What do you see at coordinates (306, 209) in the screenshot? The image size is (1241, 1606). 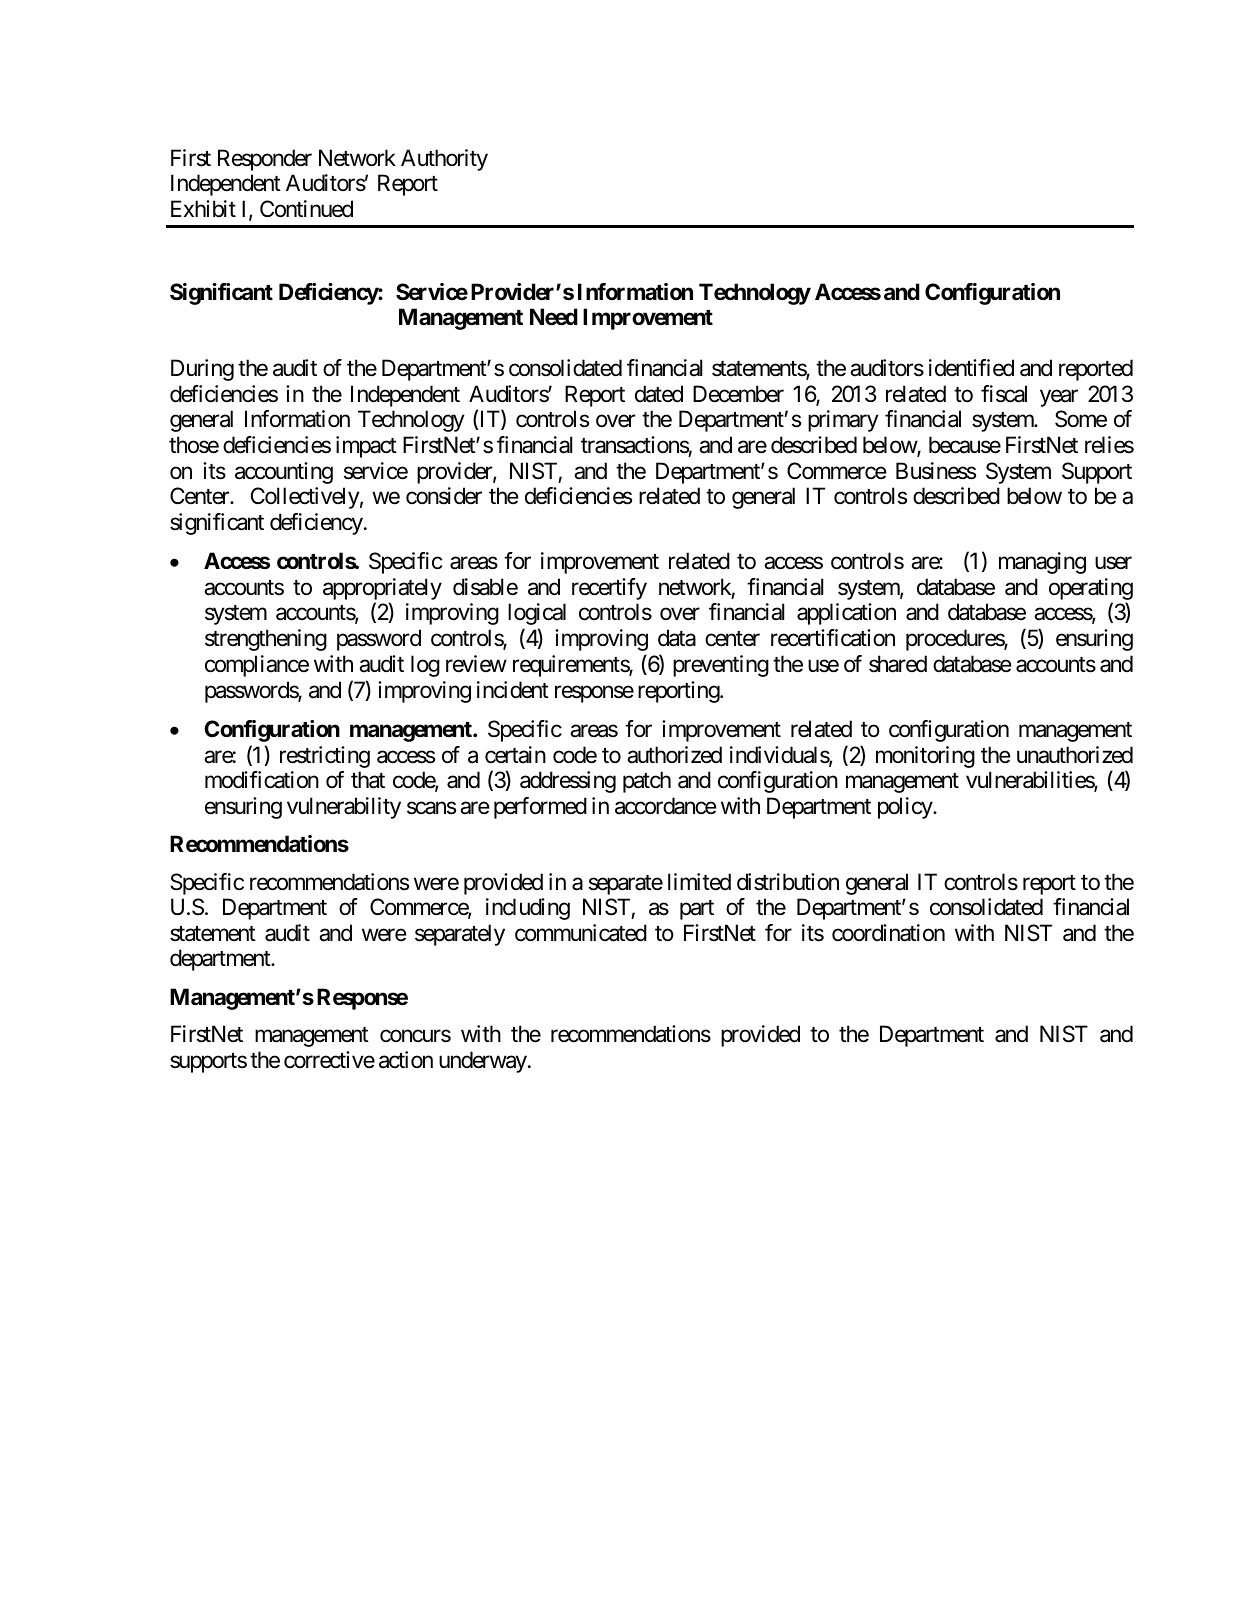 I see `Continued` at bounding box center [306, 209].
